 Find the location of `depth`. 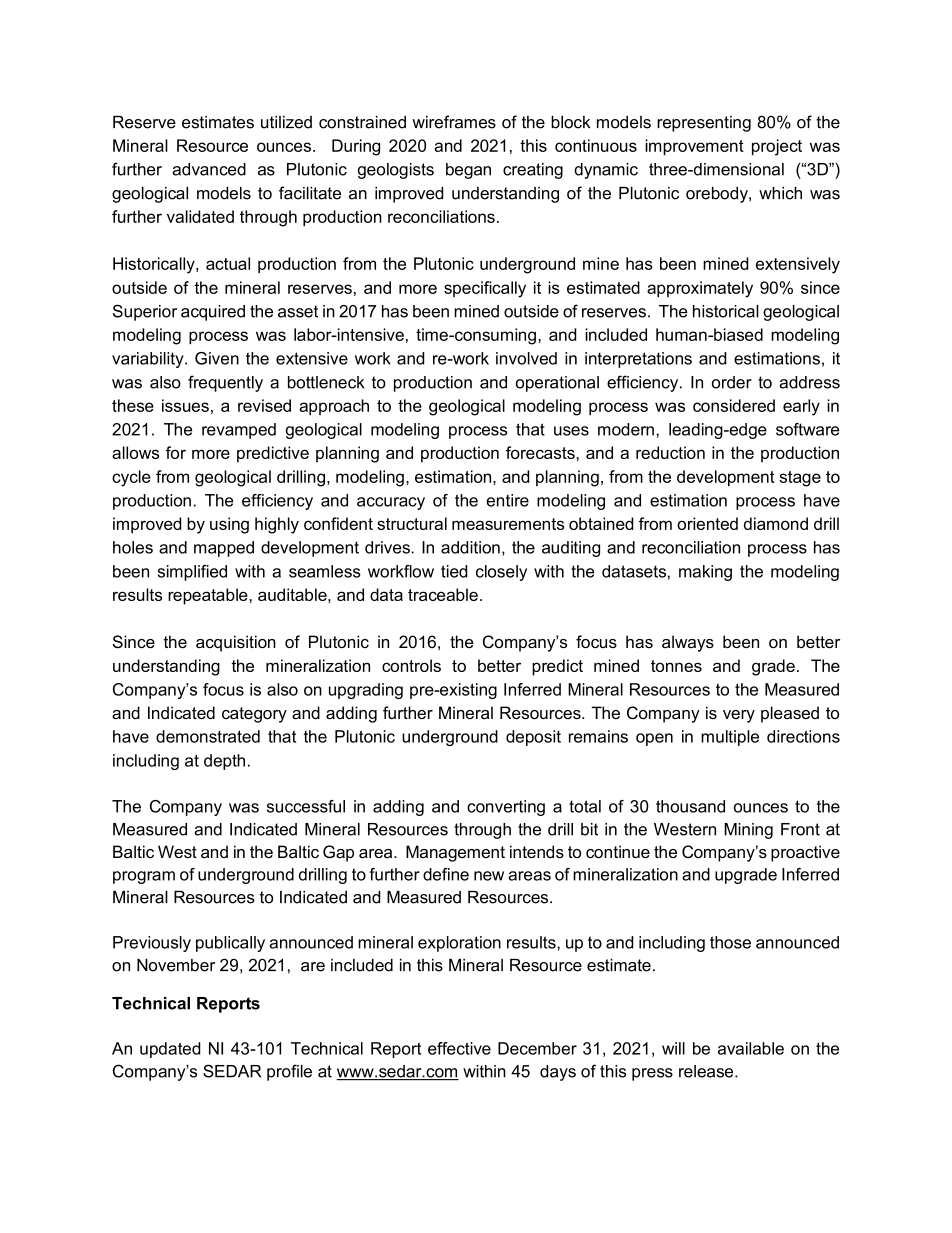

depth is located at coordinates (224, 762).
